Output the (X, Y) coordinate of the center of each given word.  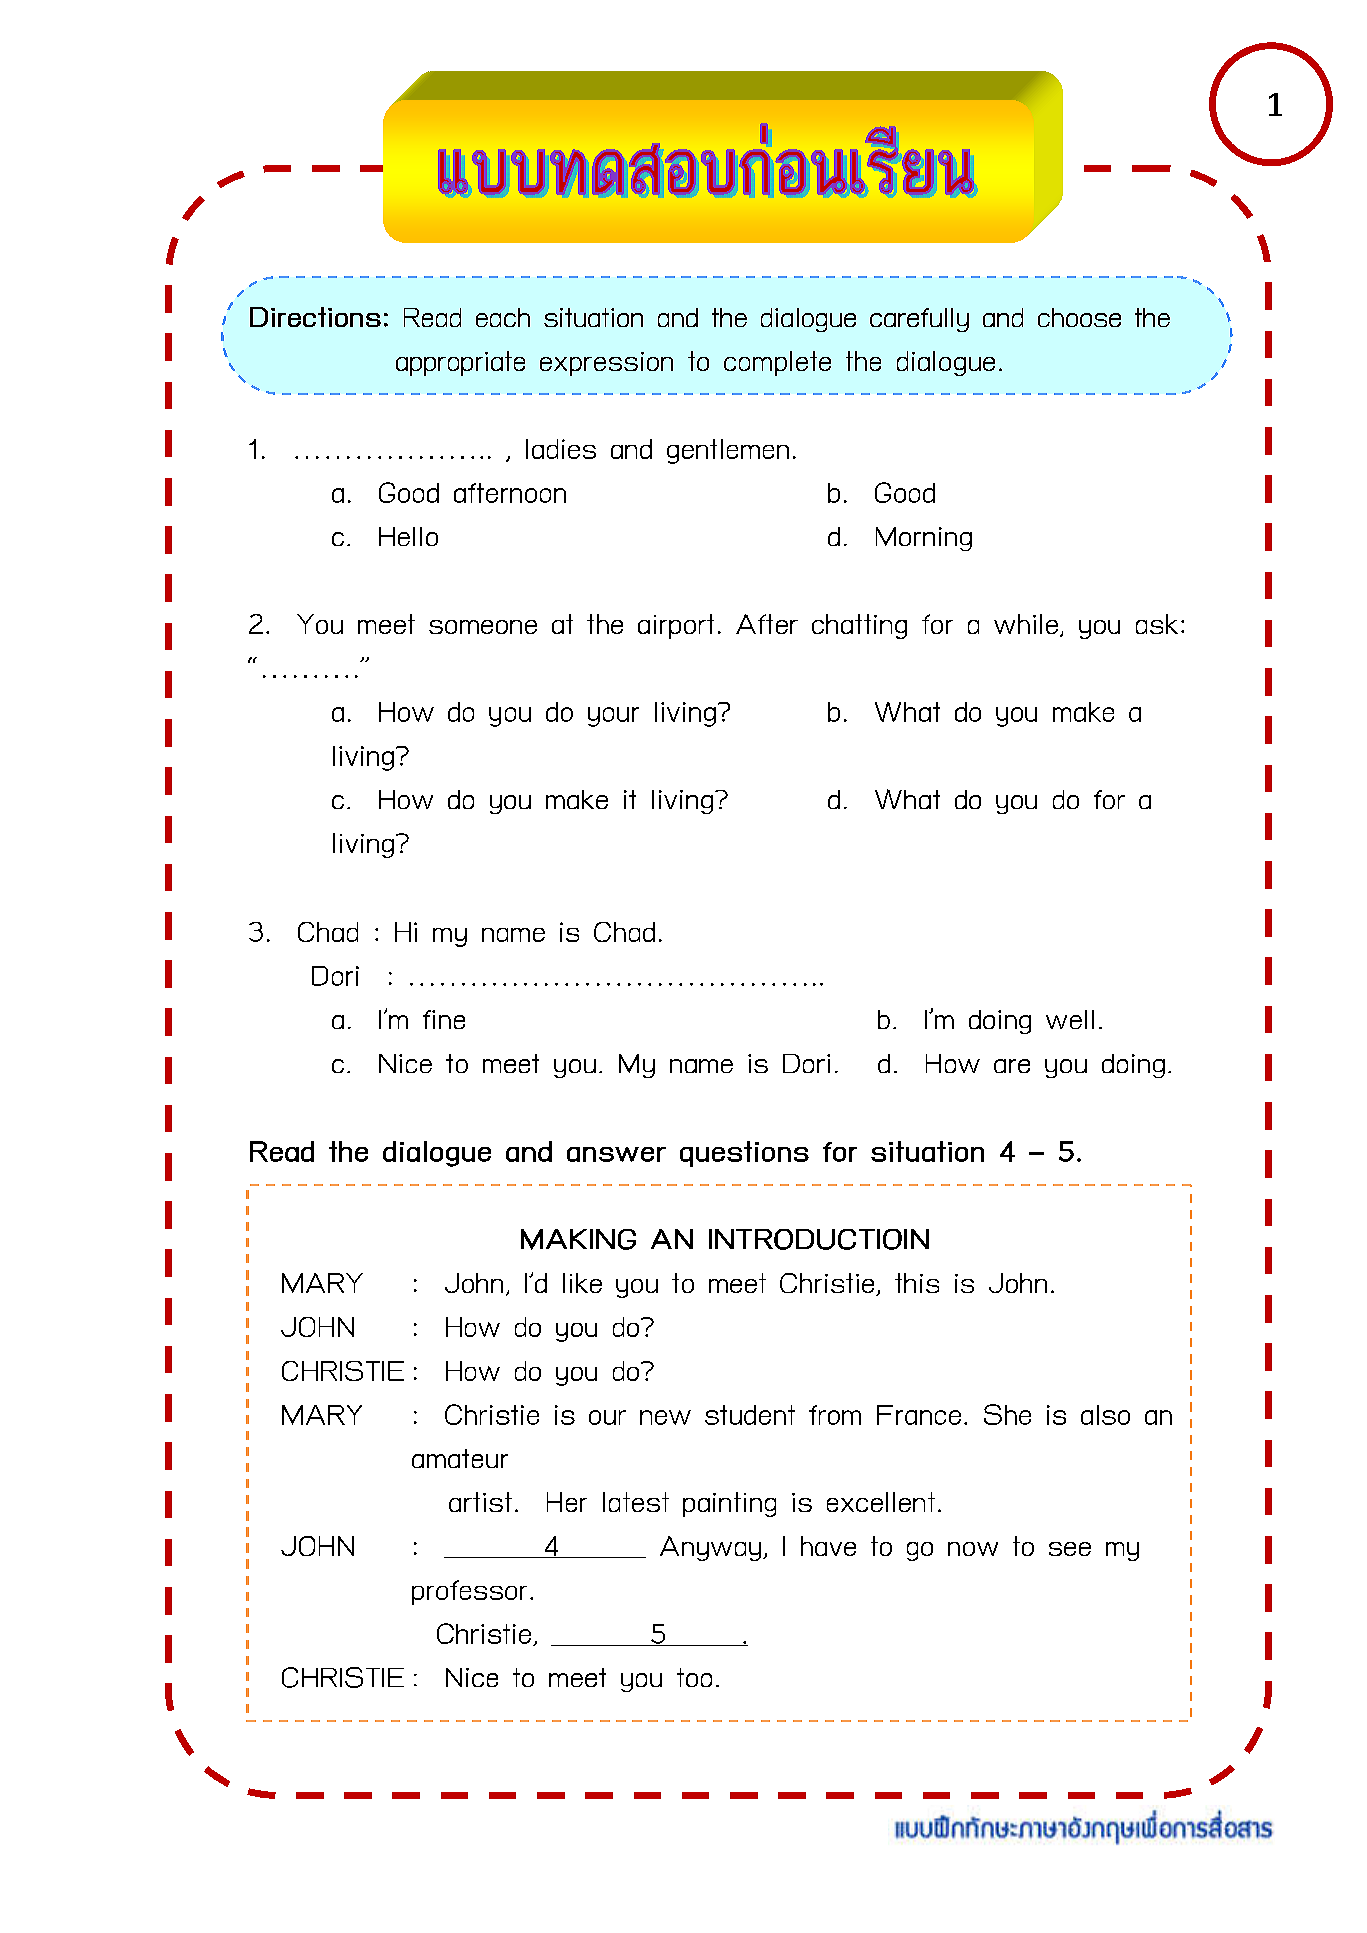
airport (676, 626)
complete (777, 363)
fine (444, 1019)
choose (1079, 317)
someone (483, 627)
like (582, 1283)
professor (469, 1592)
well (1070, 1019)
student (750, 1415)
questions (744, 1154)
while (1026, 624)
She (1007, 1414)
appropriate (460, 363)
